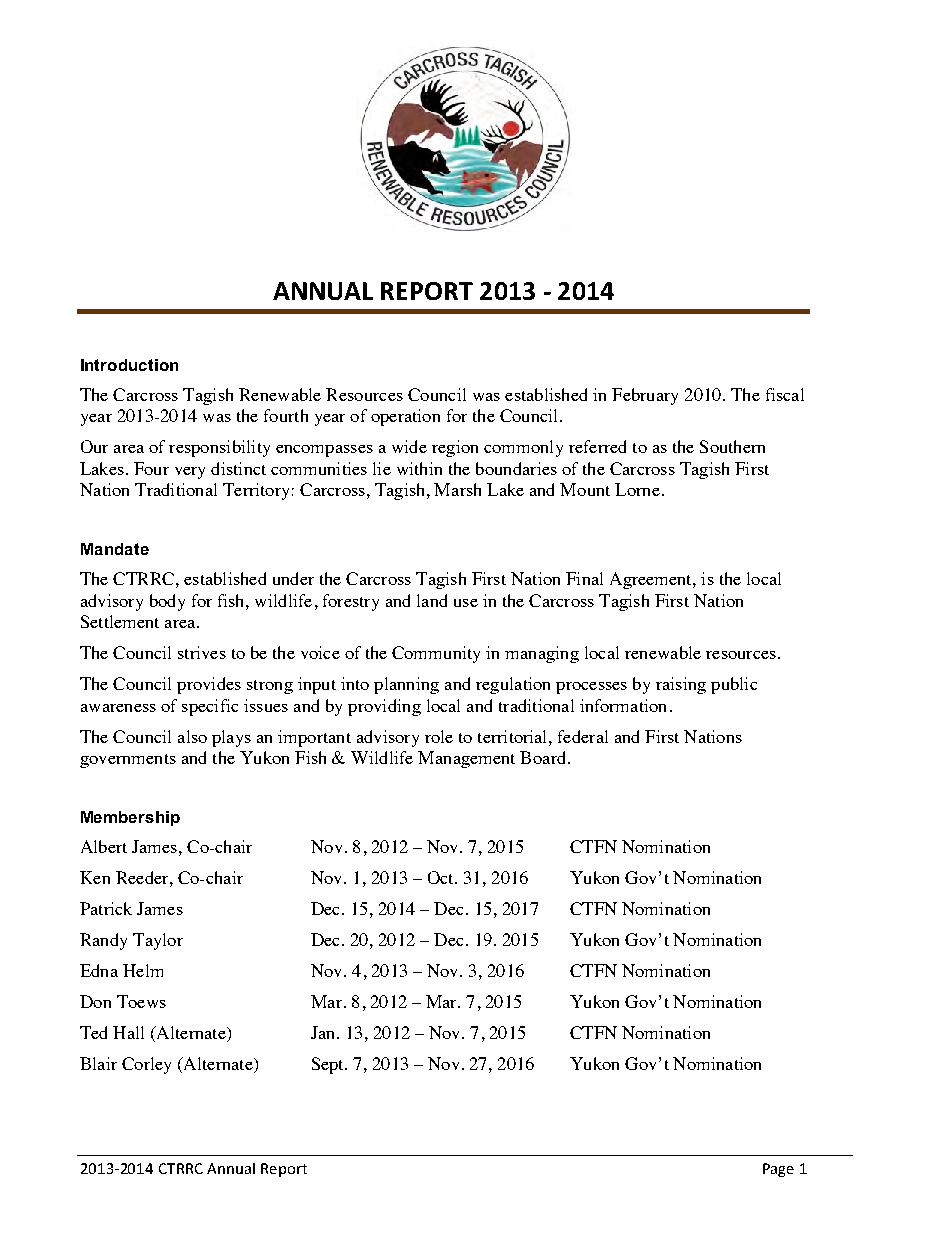  I want to click on Final, so click(584, 578).
